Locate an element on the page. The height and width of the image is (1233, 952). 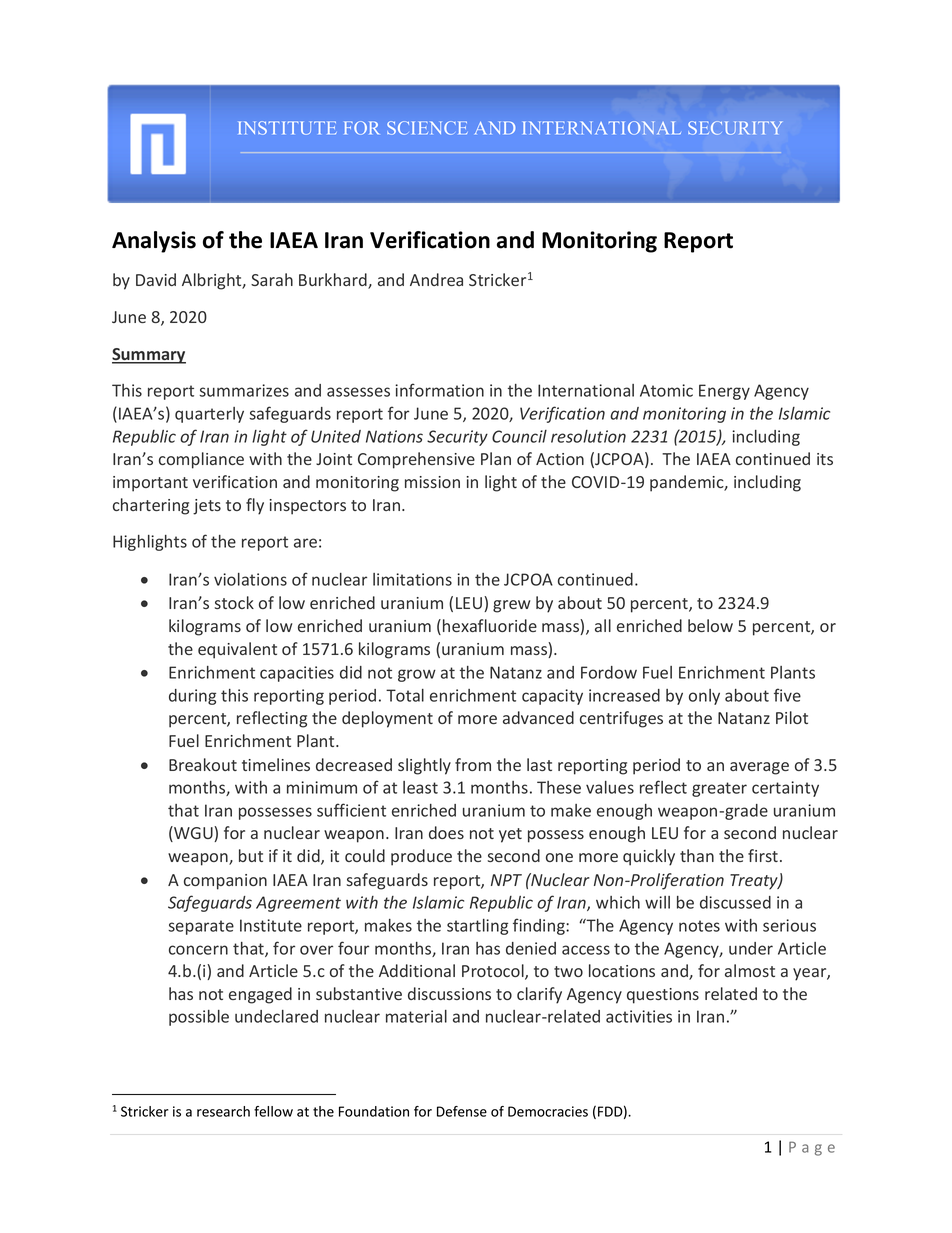
Defense is located at coordinates (462, 1111).
